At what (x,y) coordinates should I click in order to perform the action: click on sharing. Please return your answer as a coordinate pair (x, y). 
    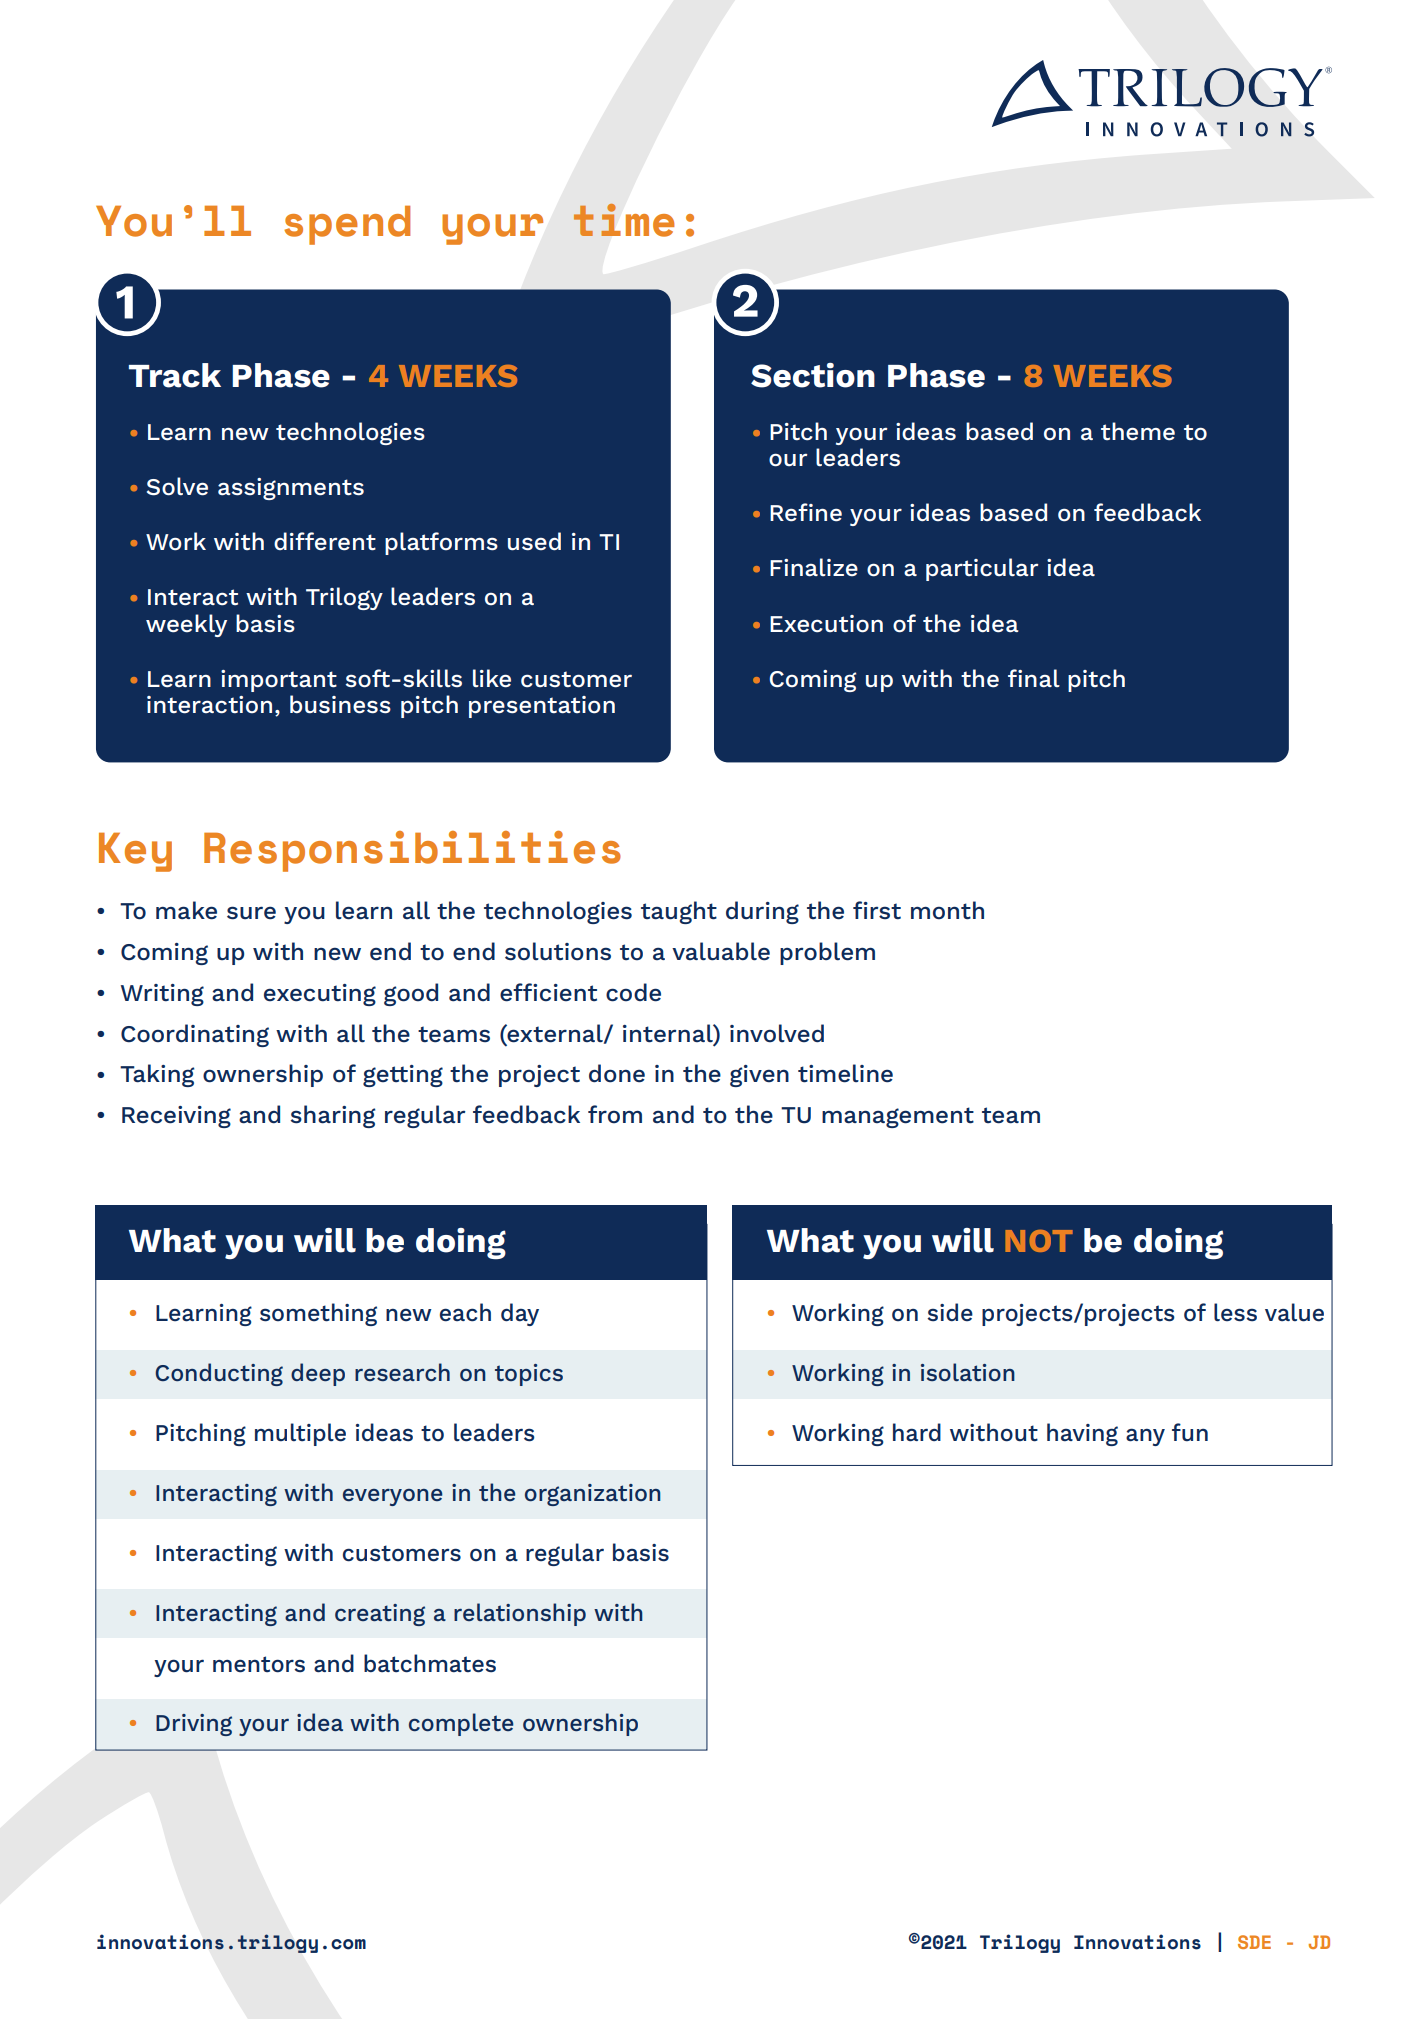
    Looking at the image, I should click on (332, 1116).
